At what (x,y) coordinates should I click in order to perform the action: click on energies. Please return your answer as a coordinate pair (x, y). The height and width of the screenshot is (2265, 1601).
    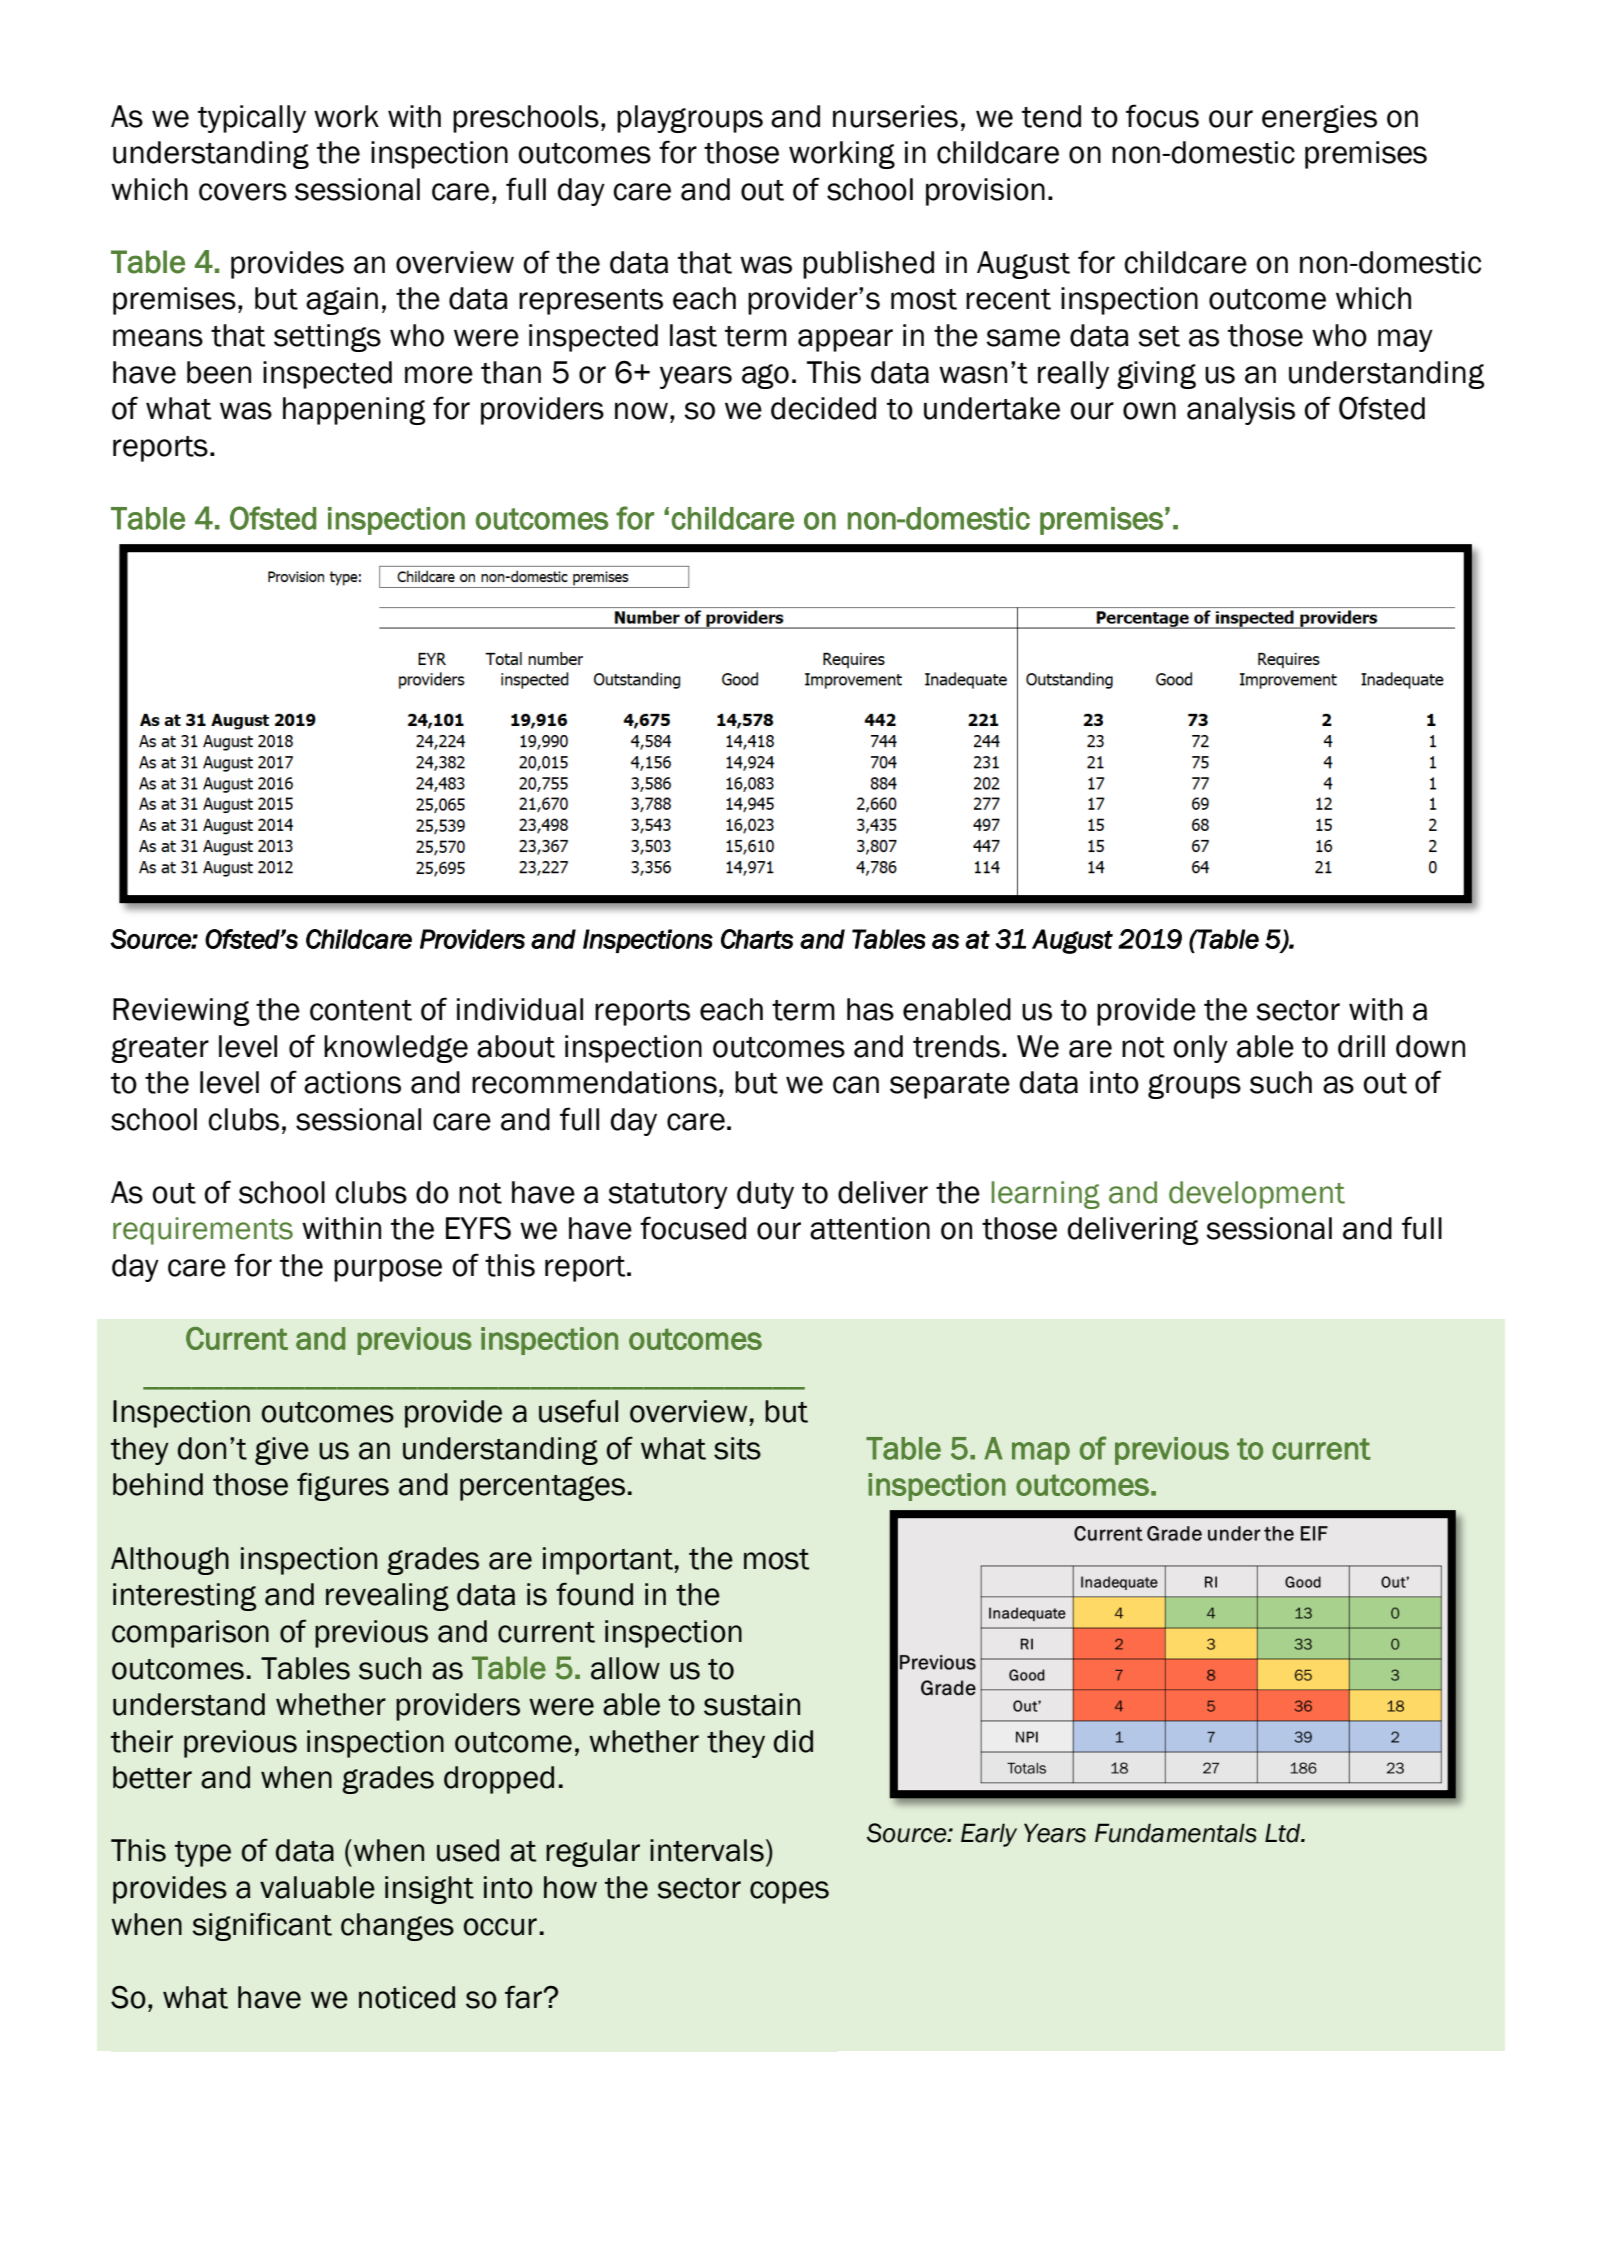
    Looking at the image, I should click on (1319, 119).
